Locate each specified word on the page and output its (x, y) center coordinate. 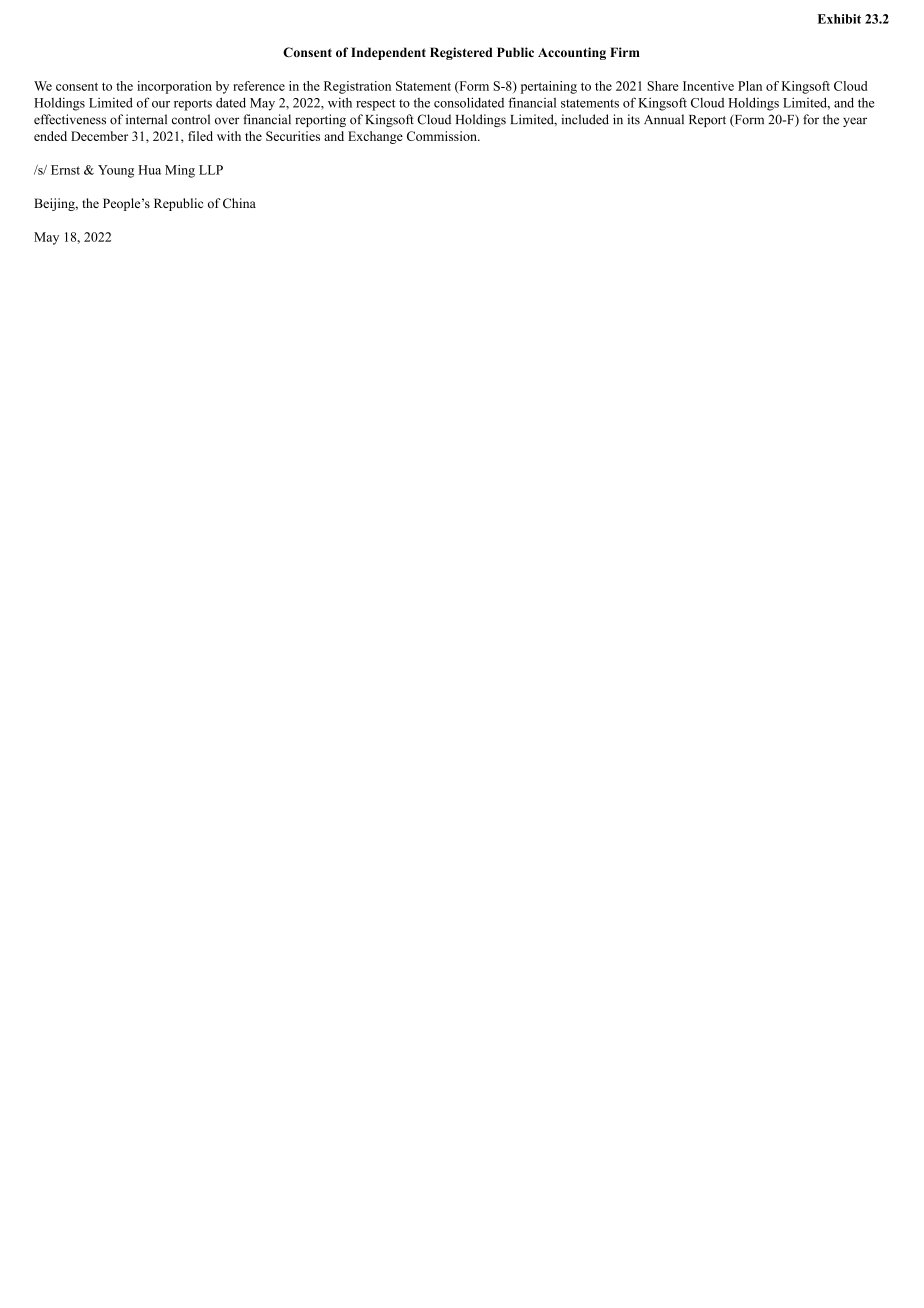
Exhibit (839, 19)
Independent (388, 53)
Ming (180, 171)
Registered (461, 53)
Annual (664, 119)
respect (376, 105)
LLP (211, 170)
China (239, 203)
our (161, 104)
